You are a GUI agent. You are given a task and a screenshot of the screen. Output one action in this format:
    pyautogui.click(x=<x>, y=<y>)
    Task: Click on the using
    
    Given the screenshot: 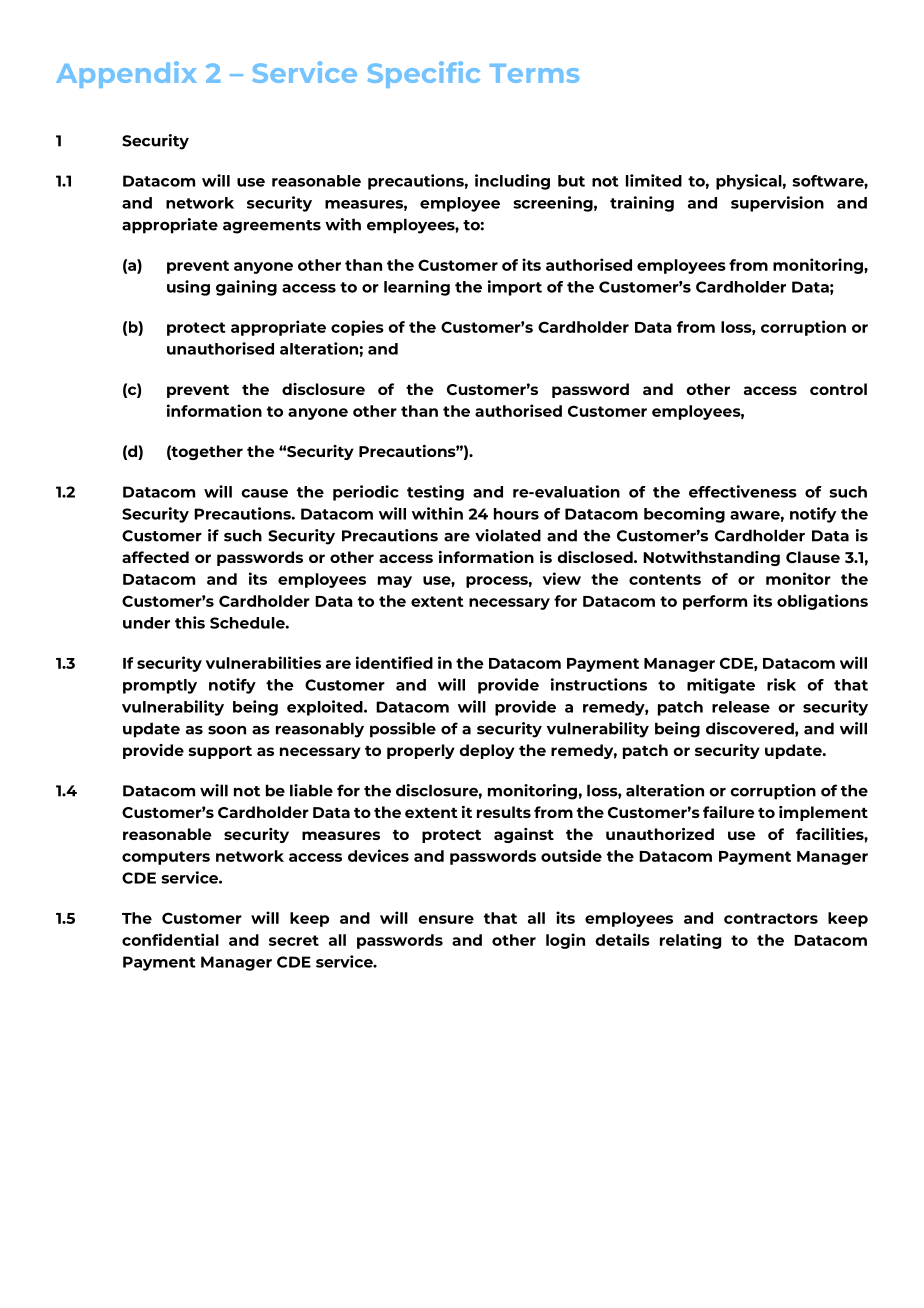 What is the action you would take?
    pyautogui.click(x=188, y=288)
